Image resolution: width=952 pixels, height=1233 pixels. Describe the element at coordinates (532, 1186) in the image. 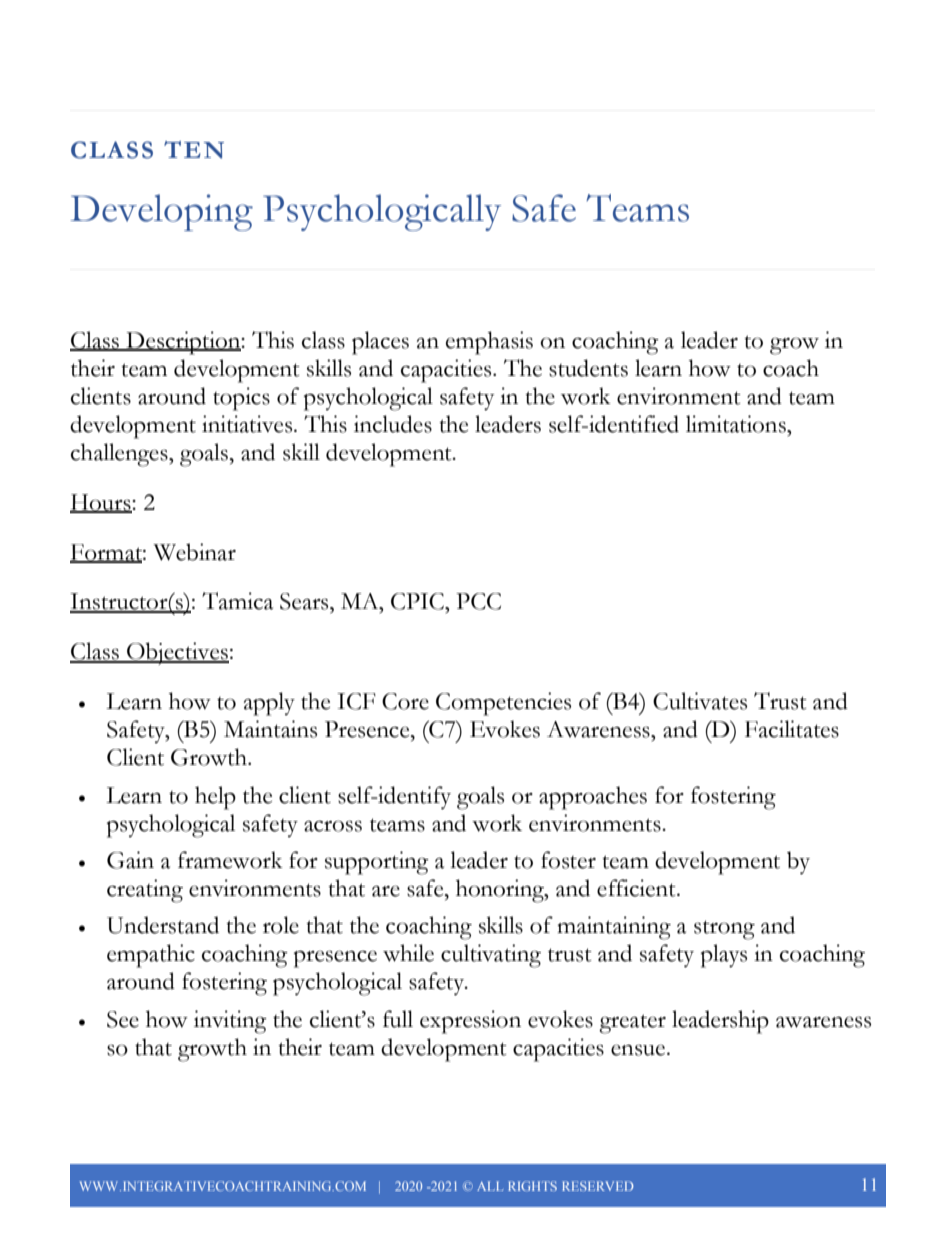

I see `RIGHTS` at that location.
